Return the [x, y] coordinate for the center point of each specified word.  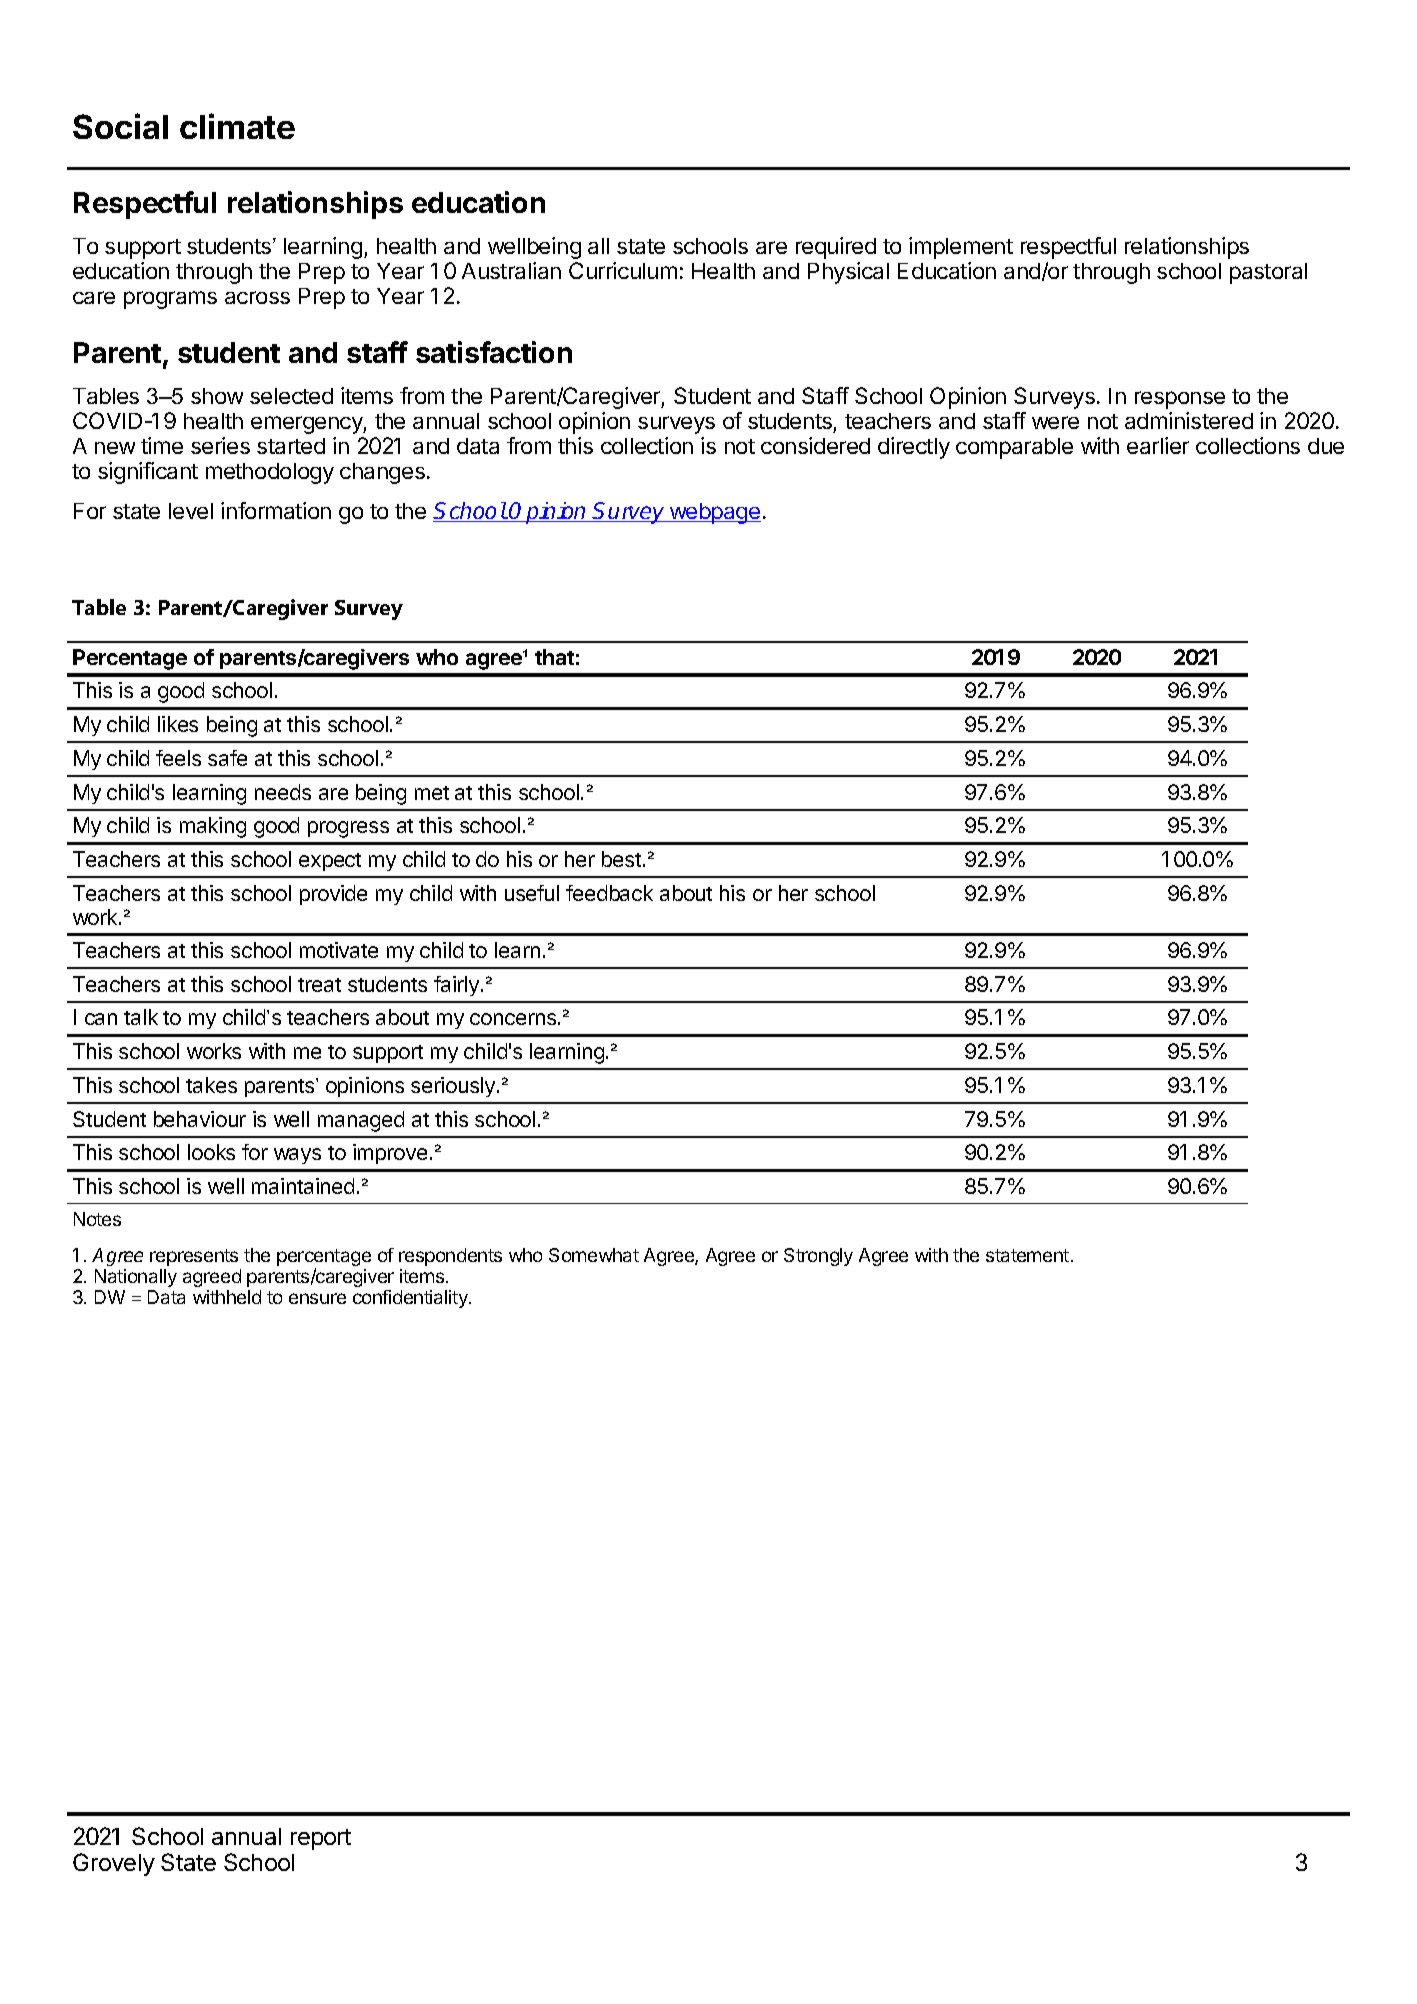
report [321, 1839]
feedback [609, 893]
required [836, 248]
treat [319, 985]
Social [120, 126]
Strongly [818, 1257]
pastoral [1268, 273]
